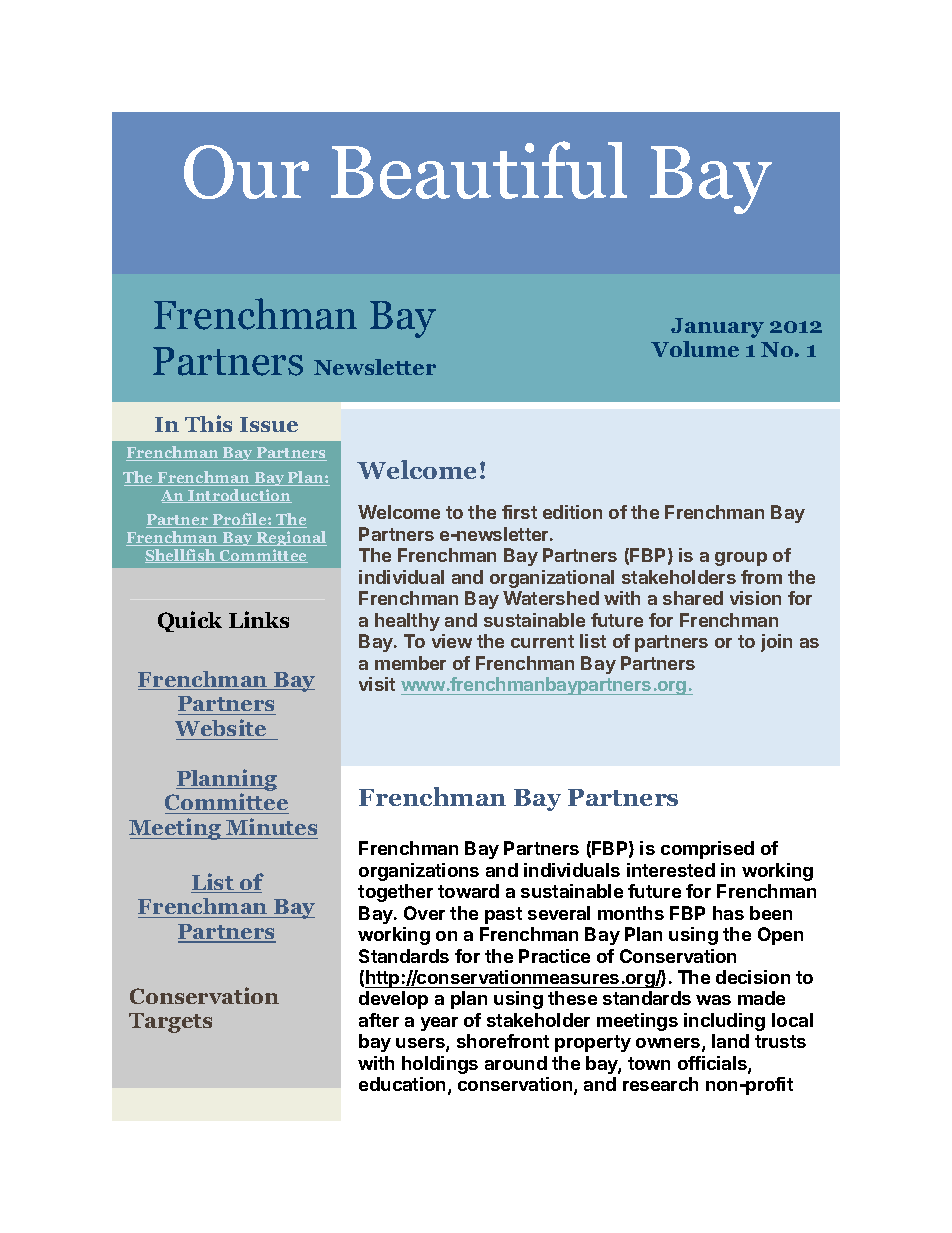  What do you see at coordinates (246, 172) in the screenshot?
I see `Our` at bounding box center [246, 172].
